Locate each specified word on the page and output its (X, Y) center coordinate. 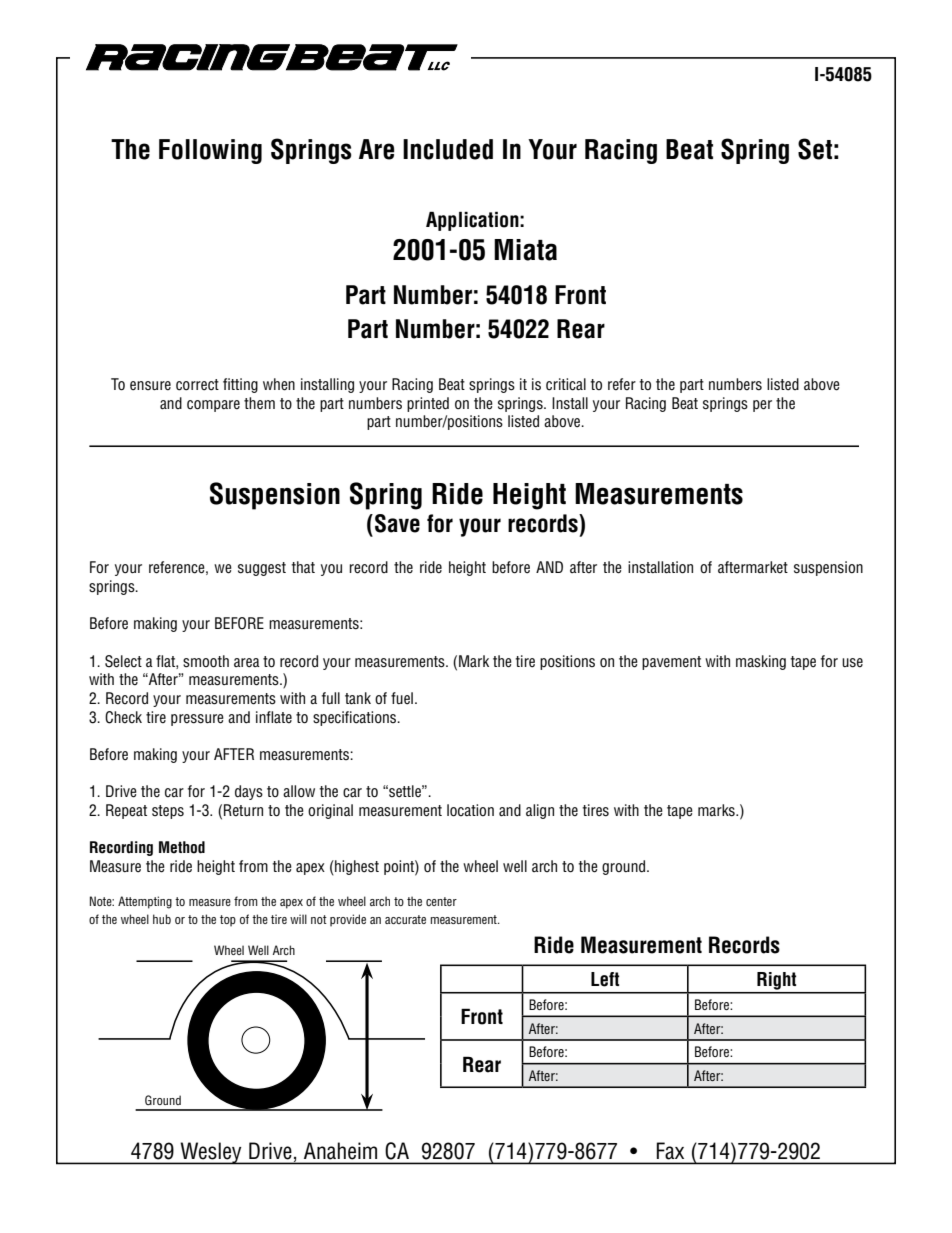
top (228, 921)
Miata (525, 250)
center (441, 901)
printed (428, 404)
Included (448, 149)
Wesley (211, 1153)
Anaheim (340, 1151)
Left (605, 979)
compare (213, 406)
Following (210, 151)
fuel (402, 698)
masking (761, 662)
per (762, 406)
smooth (206, 661)
